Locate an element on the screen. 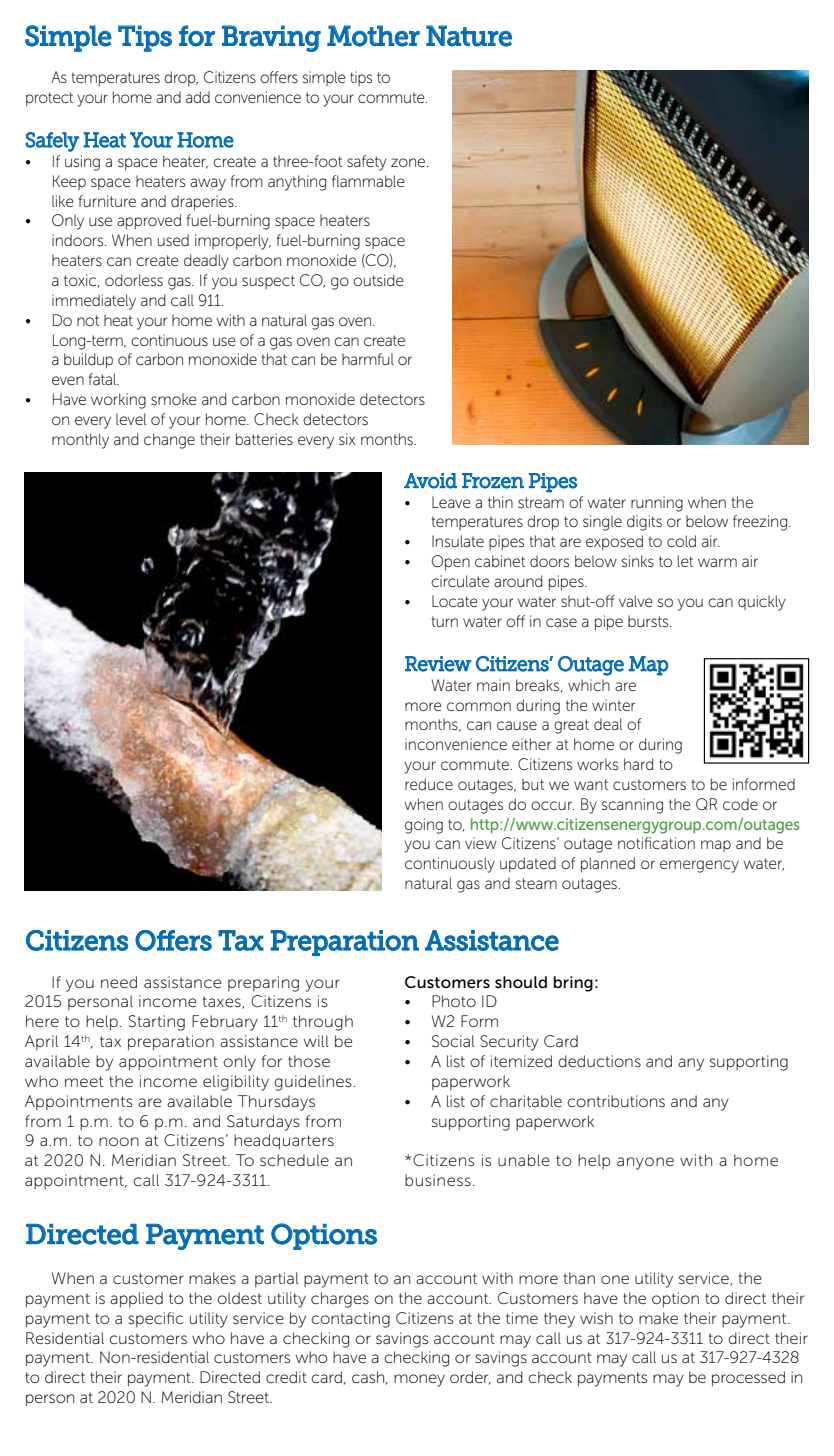 The height and width of the screenshot is (1456, 834). harmful is located at coordinates (368, 359).
